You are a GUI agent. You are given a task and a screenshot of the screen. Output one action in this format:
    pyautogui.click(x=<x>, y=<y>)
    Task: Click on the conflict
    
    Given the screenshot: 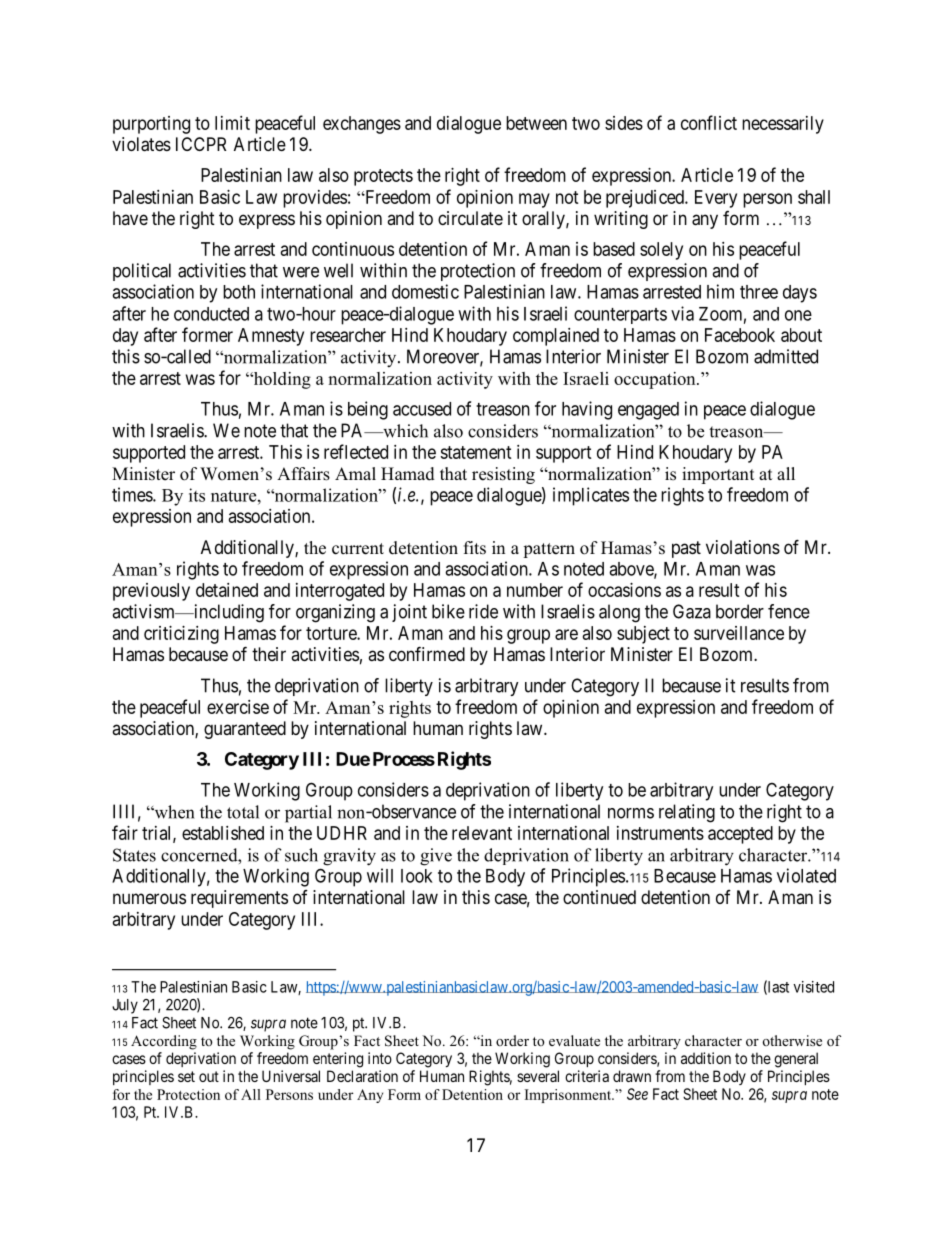 What is the action you would take?
    pyautogui.click(x=709, y=122)
